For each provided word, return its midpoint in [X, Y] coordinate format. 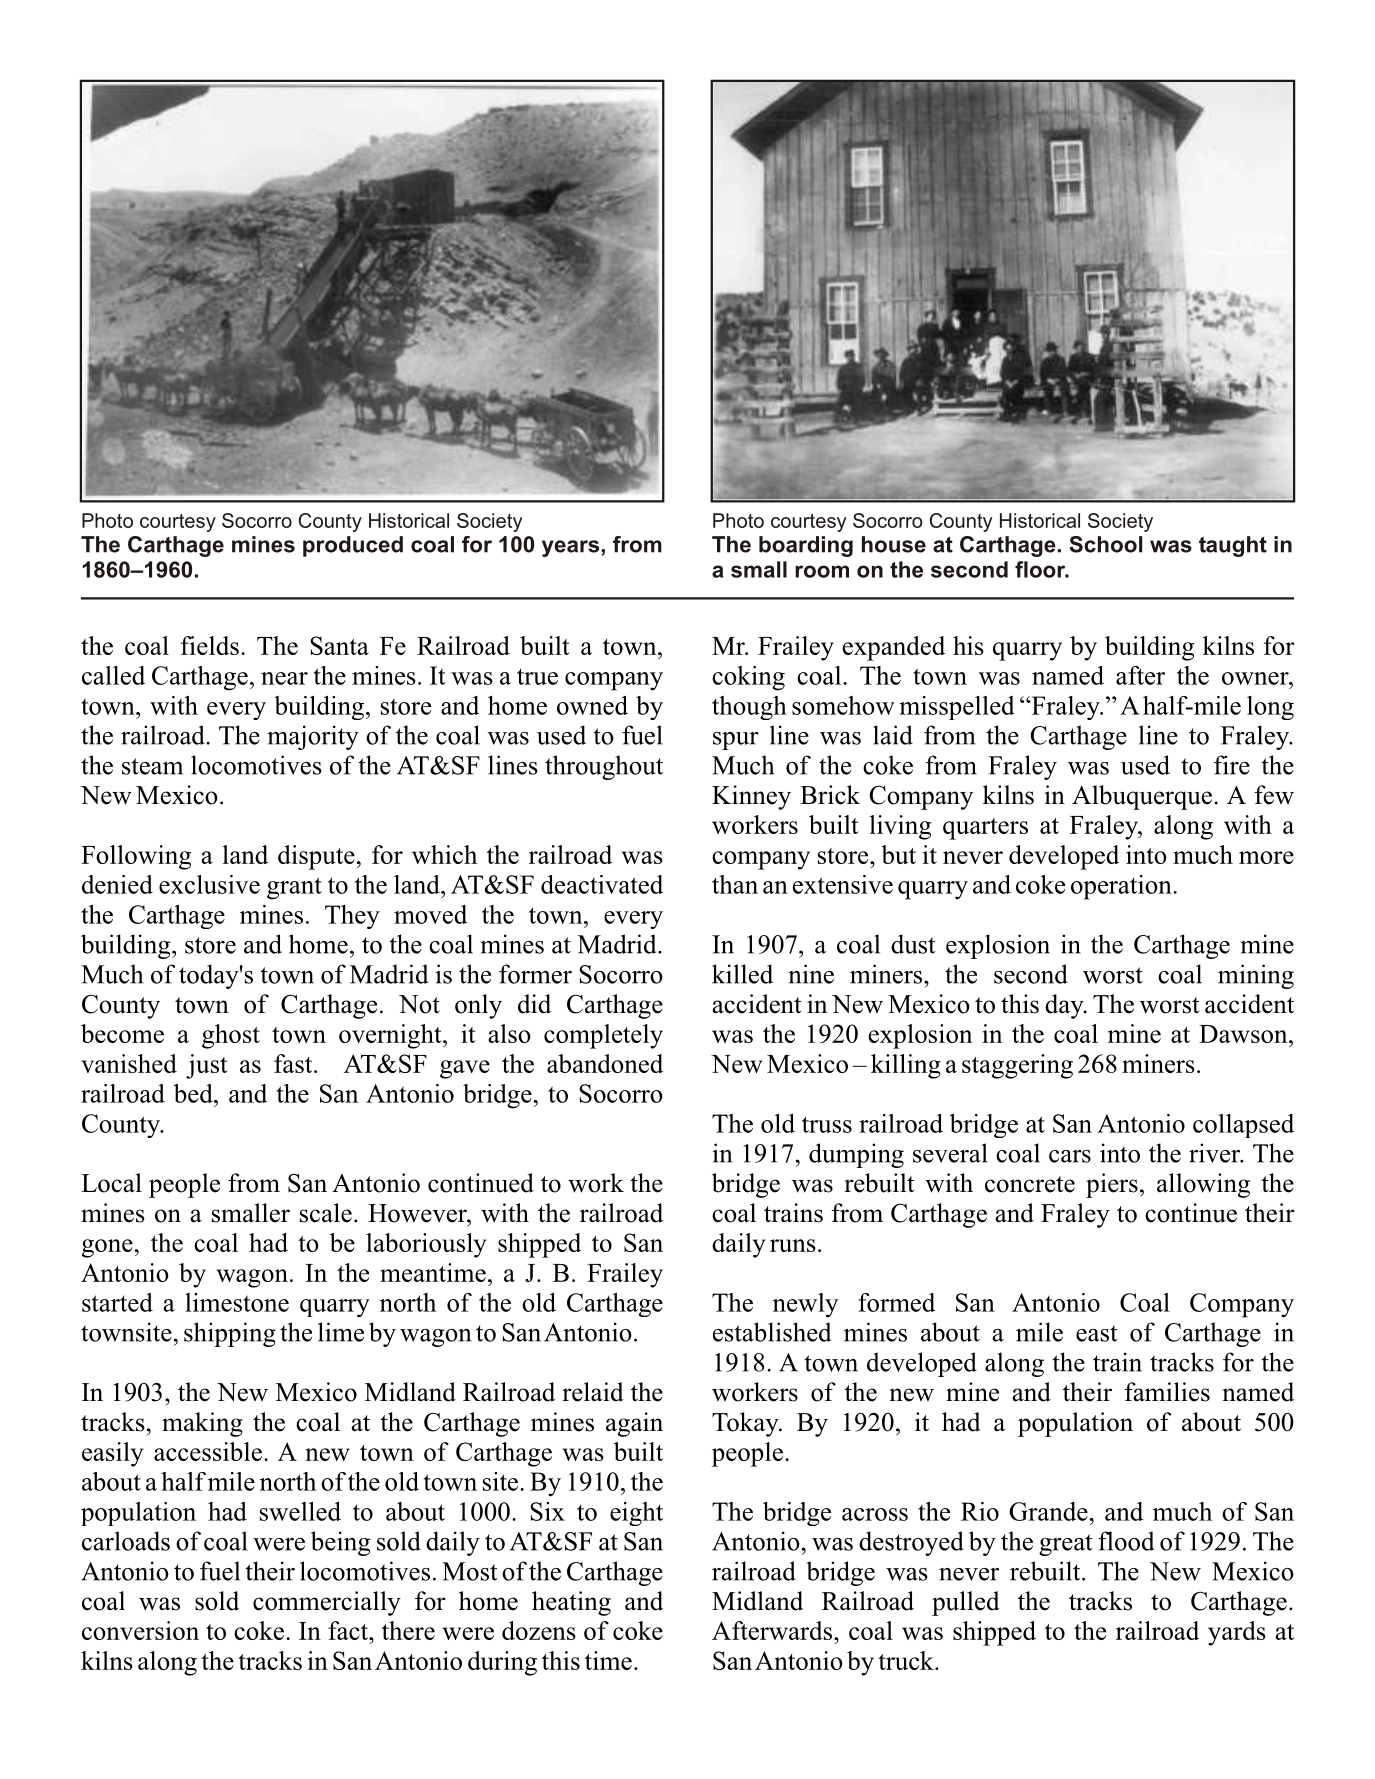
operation [1122, 887]
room [822, 571]
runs [793, 1245]
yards [1237, 1633]
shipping [230, 1334]
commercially [327, 1603]
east [1097, 1333]
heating [571, 1603]
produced [353, 546]
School [1105, 544]
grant [294, 888]
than [735, 884]
